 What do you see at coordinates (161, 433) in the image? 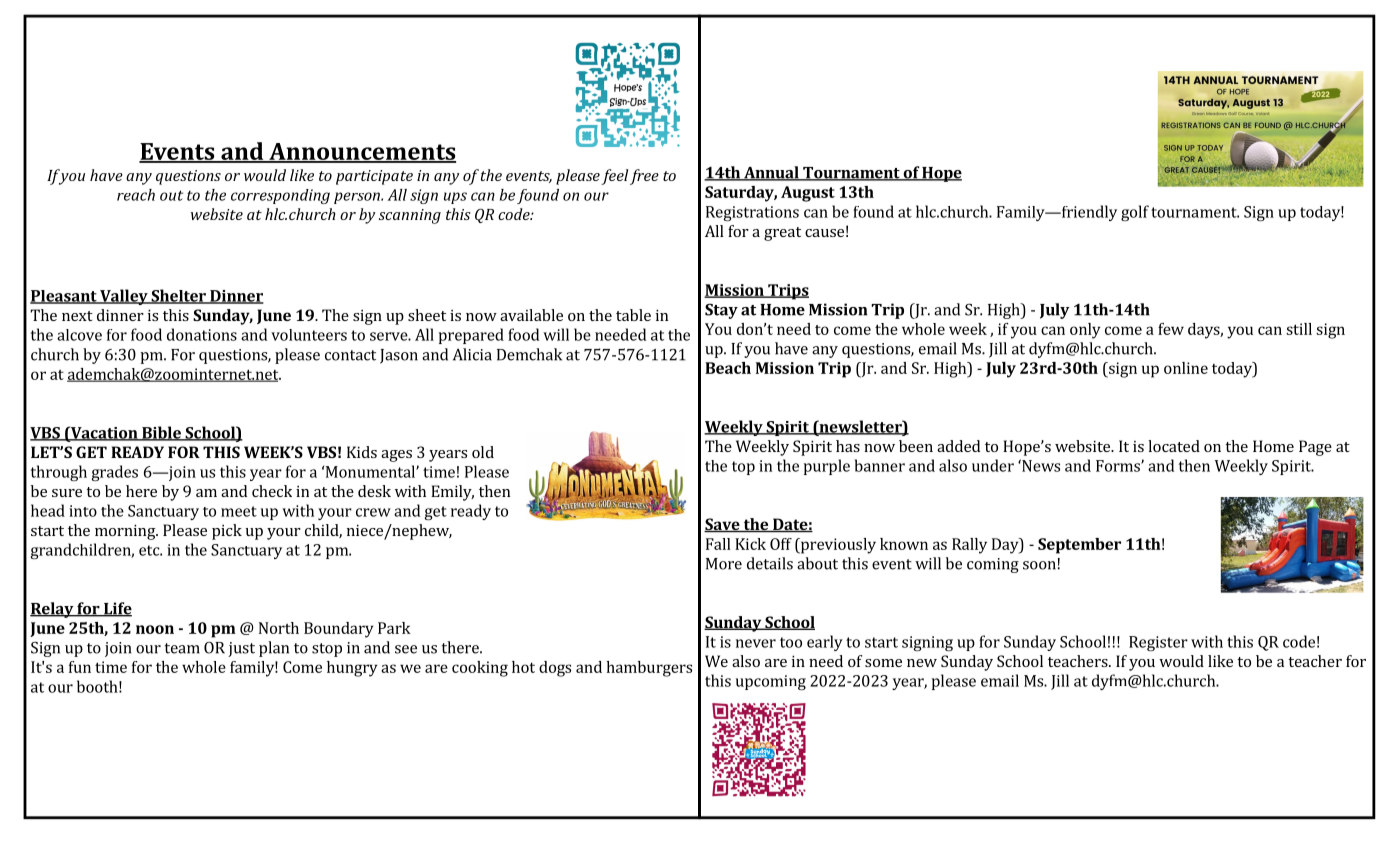
I see `Bible` at bounding box center [161, 433].
